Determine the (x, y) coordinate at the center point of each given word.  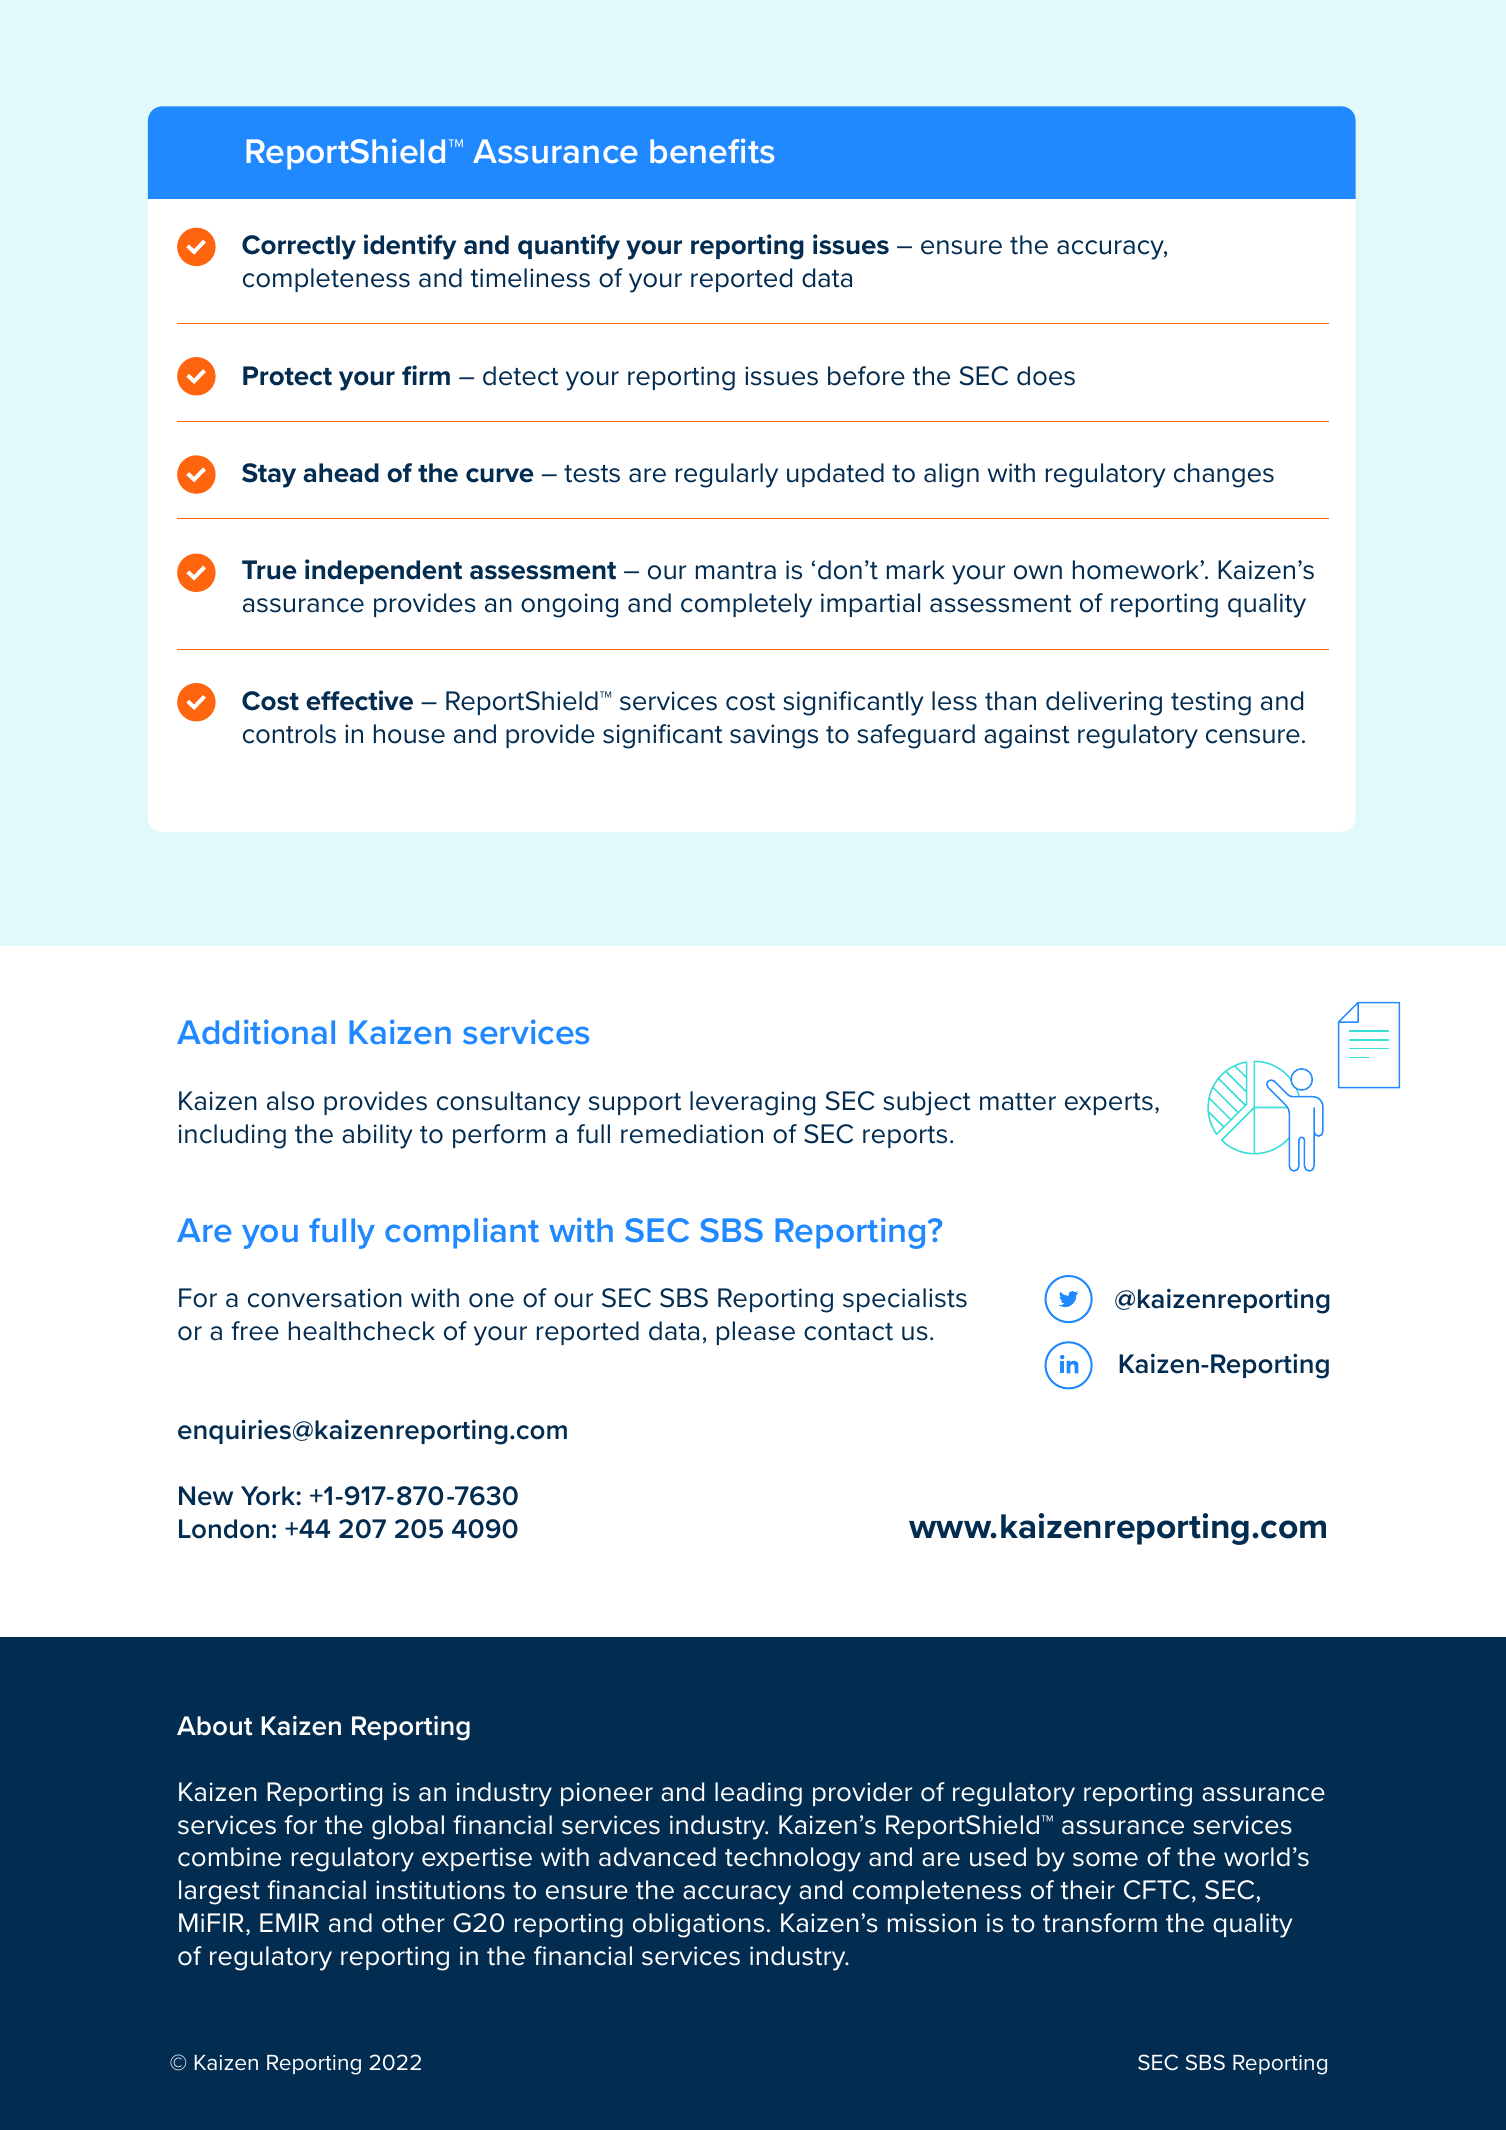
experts (1109, 1104)
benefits (712, 150)
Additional (256, 1031)
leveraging (752, 1103)
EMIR (289, 1922)
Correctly (299, 247)
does (1046, 376)
